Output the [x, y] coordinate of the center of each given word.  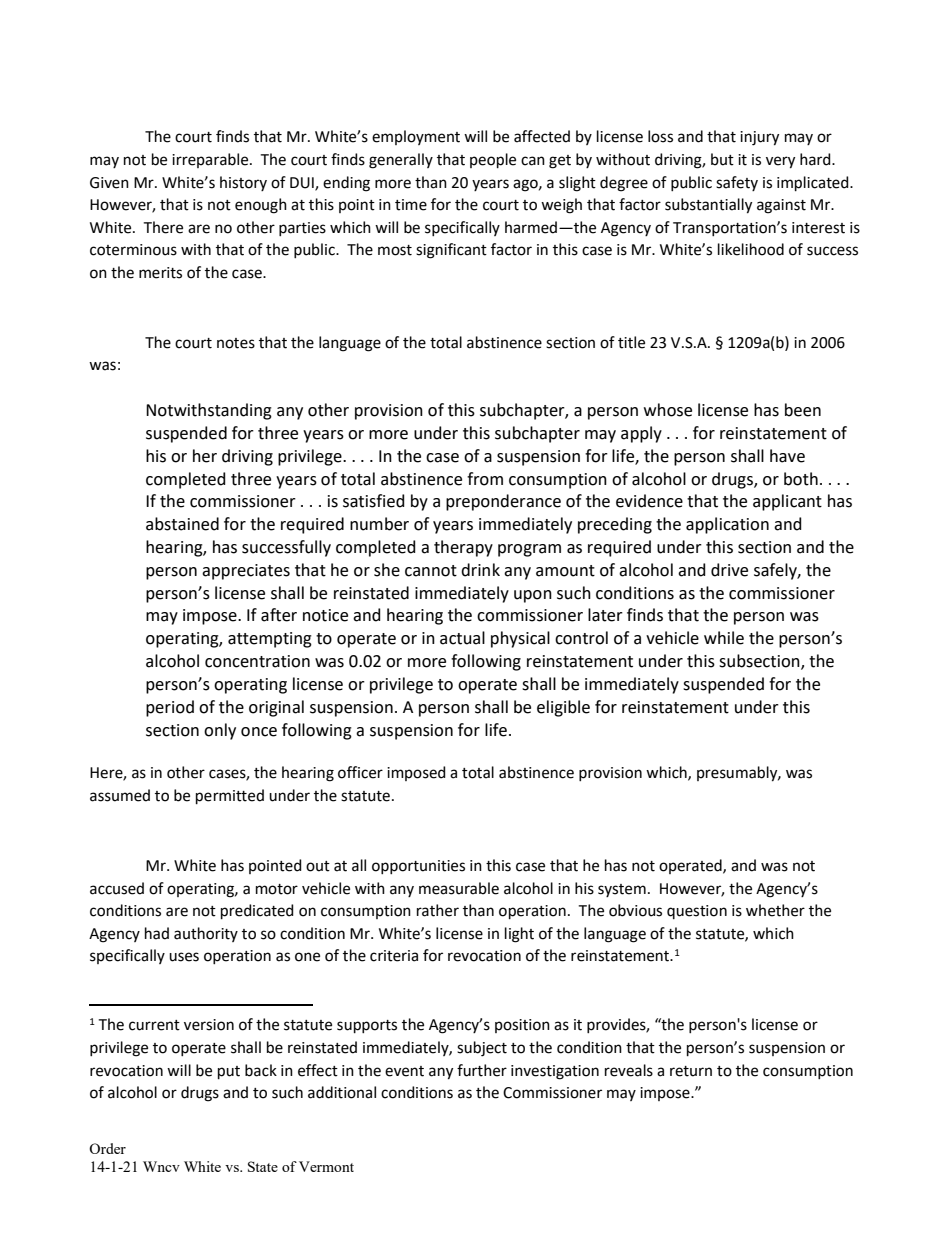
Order [107, 1148]
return [691, 1071]
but [722, 159]
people [493, 160]
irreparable [211, 160]
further [482, 1070]
